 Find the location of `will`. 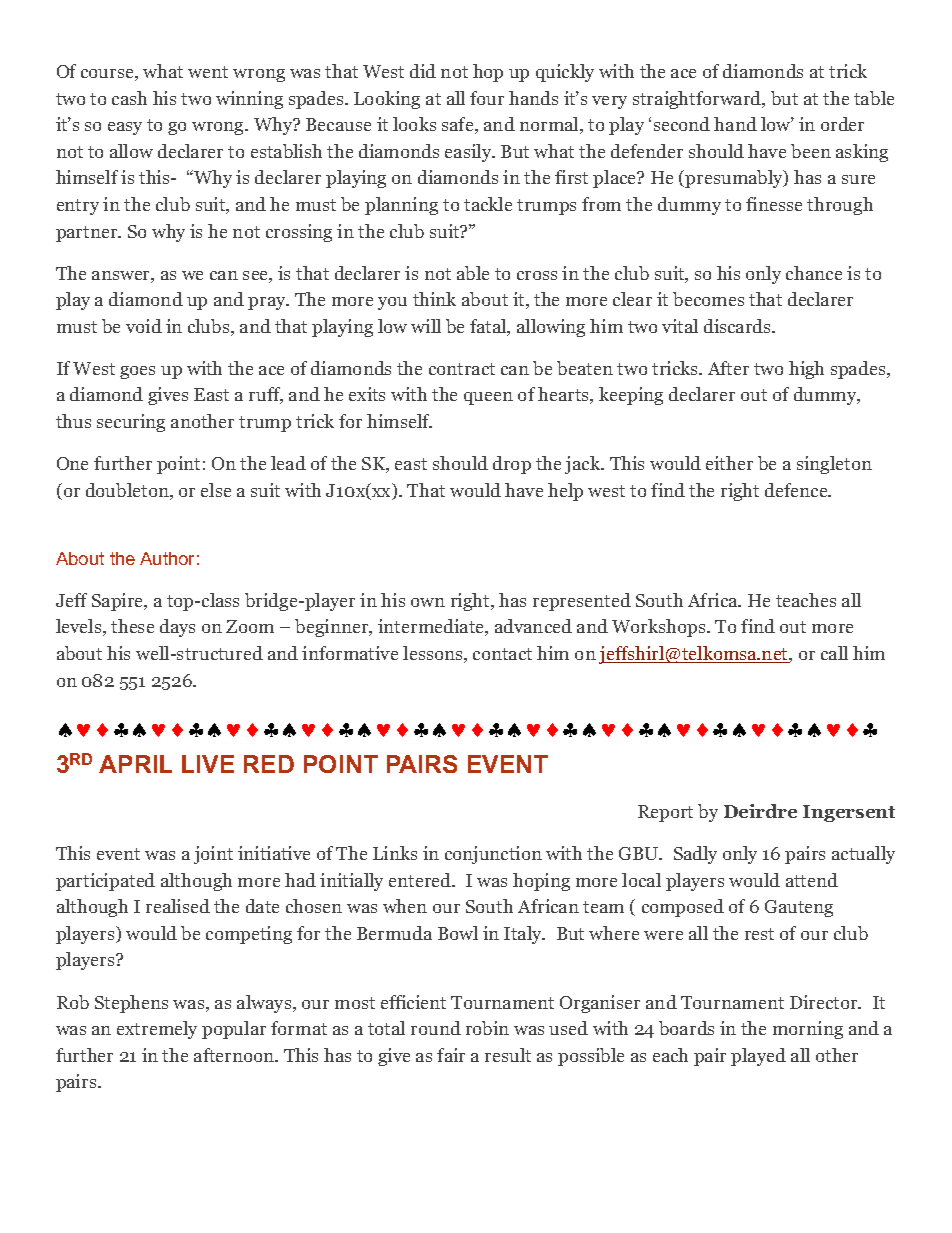

will is located at coordinates (426, 326).
